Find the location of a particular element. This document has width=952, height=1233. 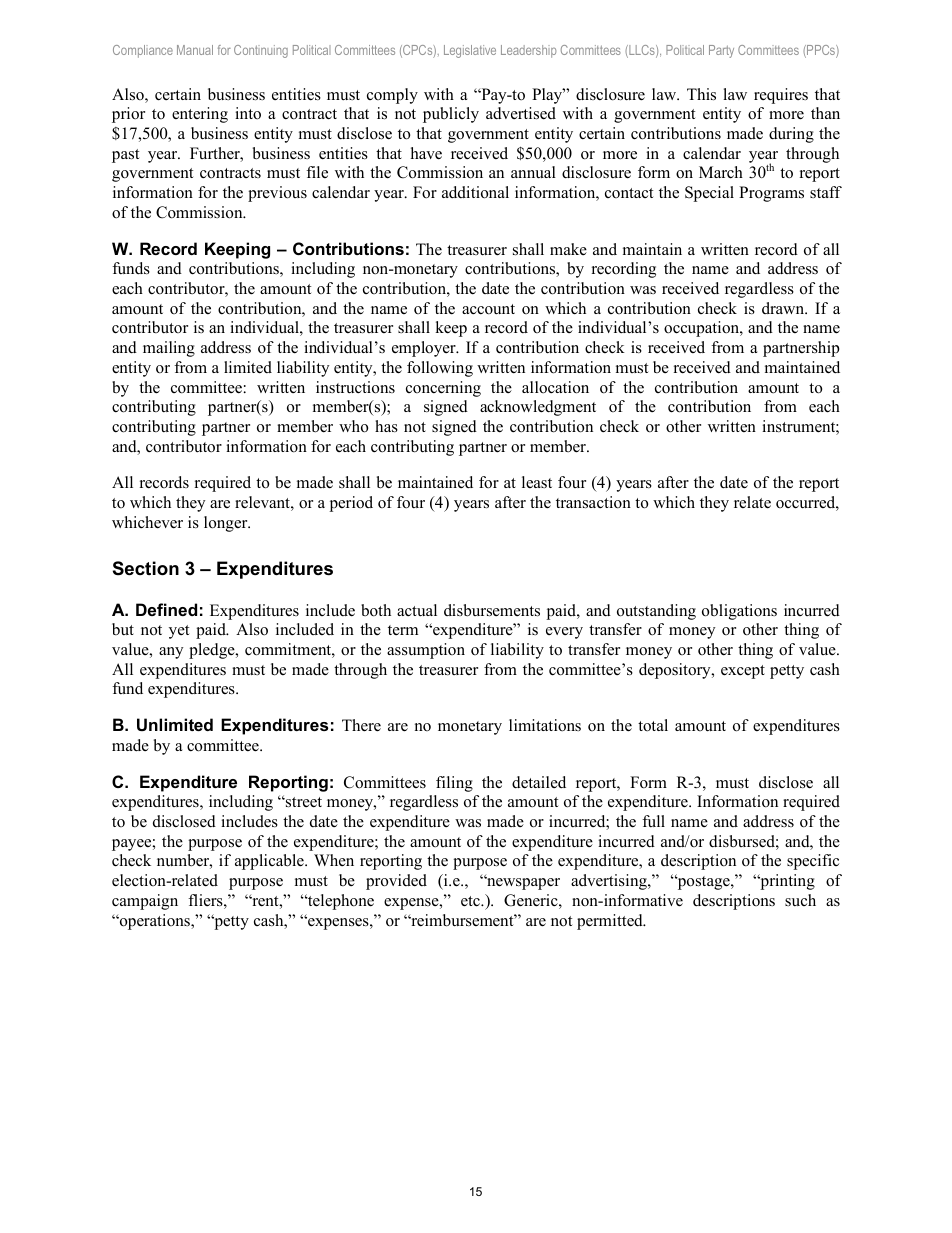

longer is located at coordinates (227, 524).
